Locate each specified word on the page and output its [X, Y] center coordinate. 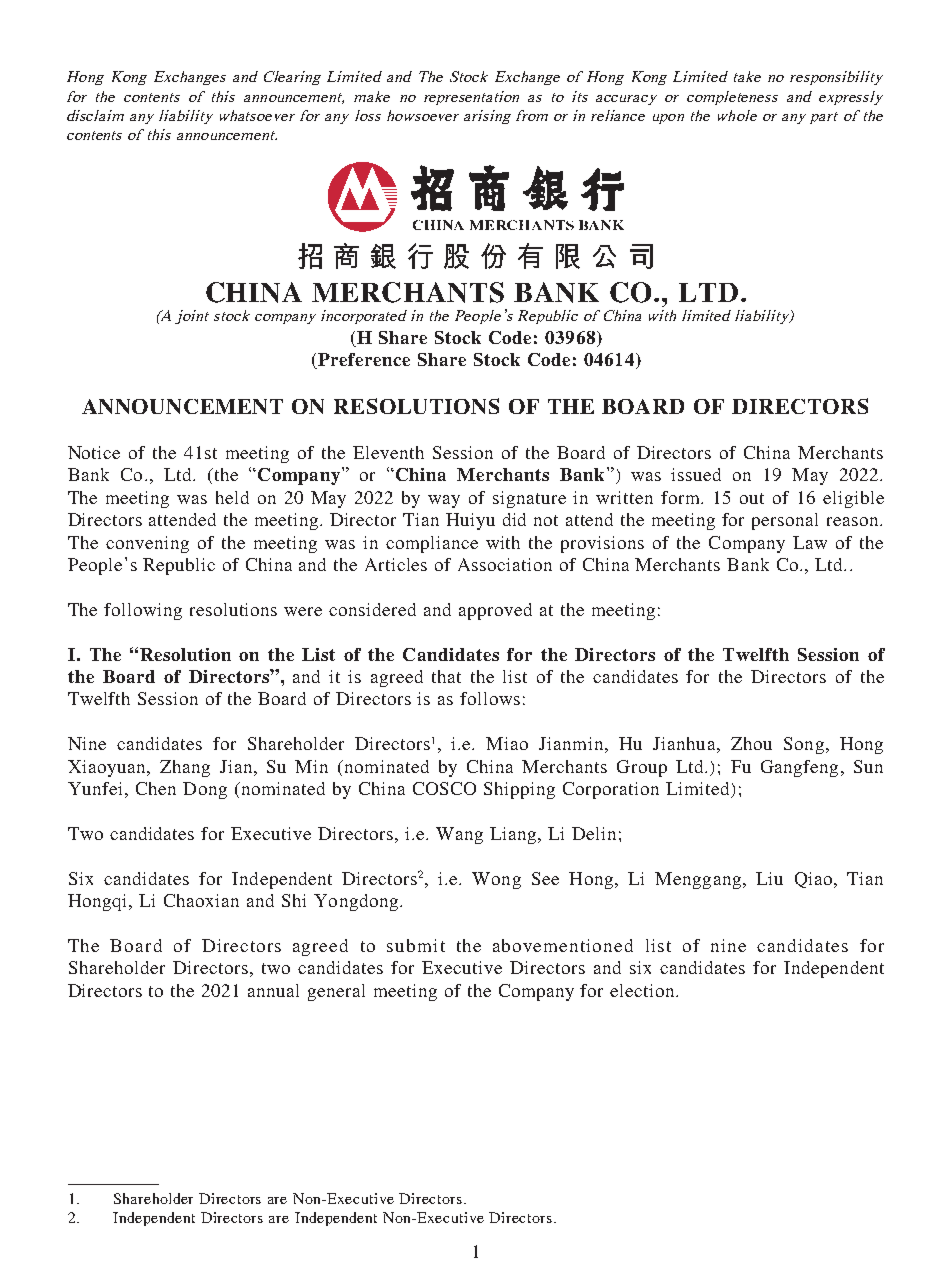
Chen [156, 788]
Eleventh [388, 452]
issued [696, 474]
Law [810, 542]
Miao [507, 743]
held [232, 497]
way [444, 501]
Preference [363, 361]
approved [495, 611]
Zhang [185, 768]
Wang [459, 835]
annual [273, 990]
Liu [769, 878]
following [143, 611]
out [752, 498]
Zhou [751, 743]
